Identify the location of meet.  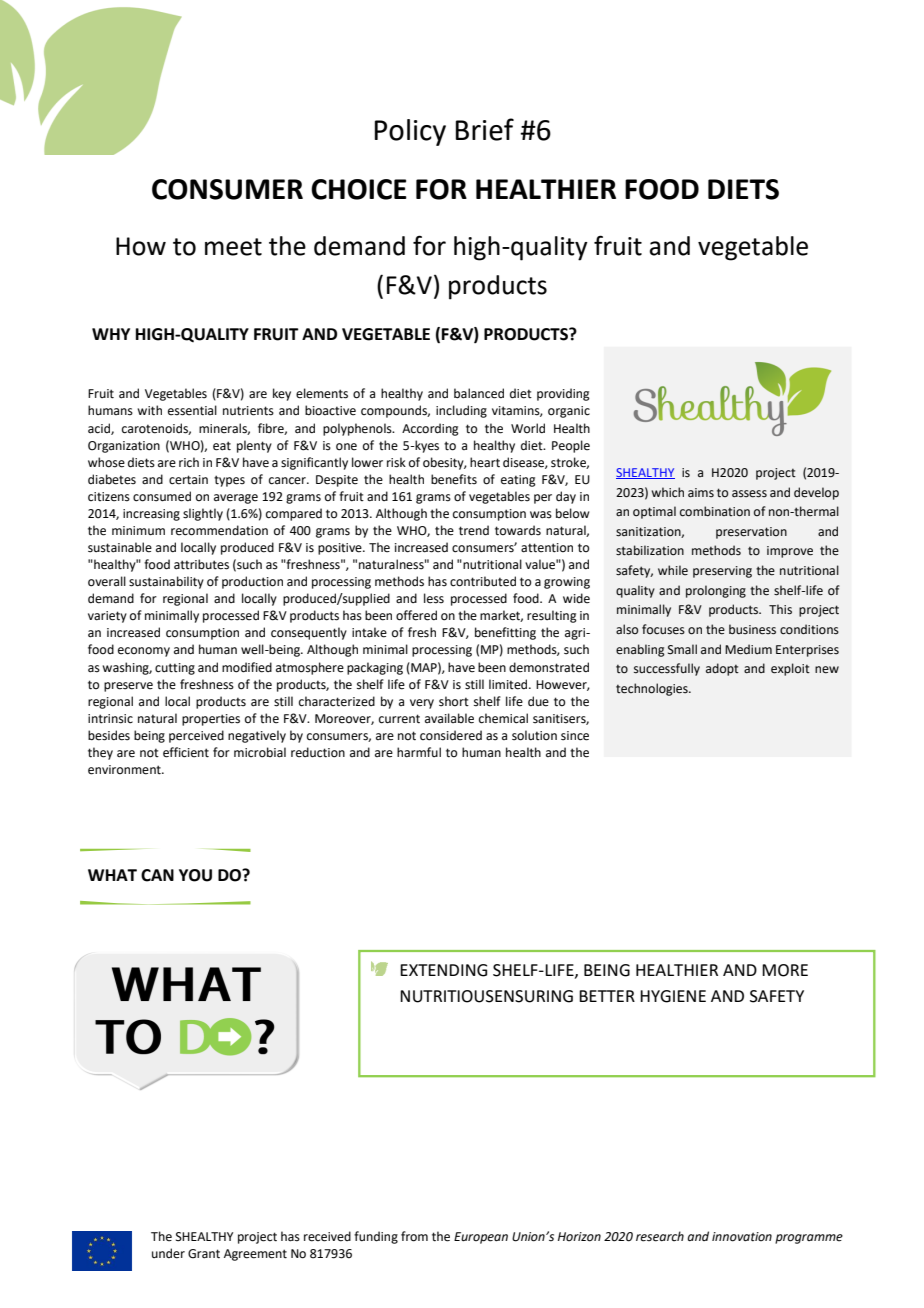
(233, 247).
